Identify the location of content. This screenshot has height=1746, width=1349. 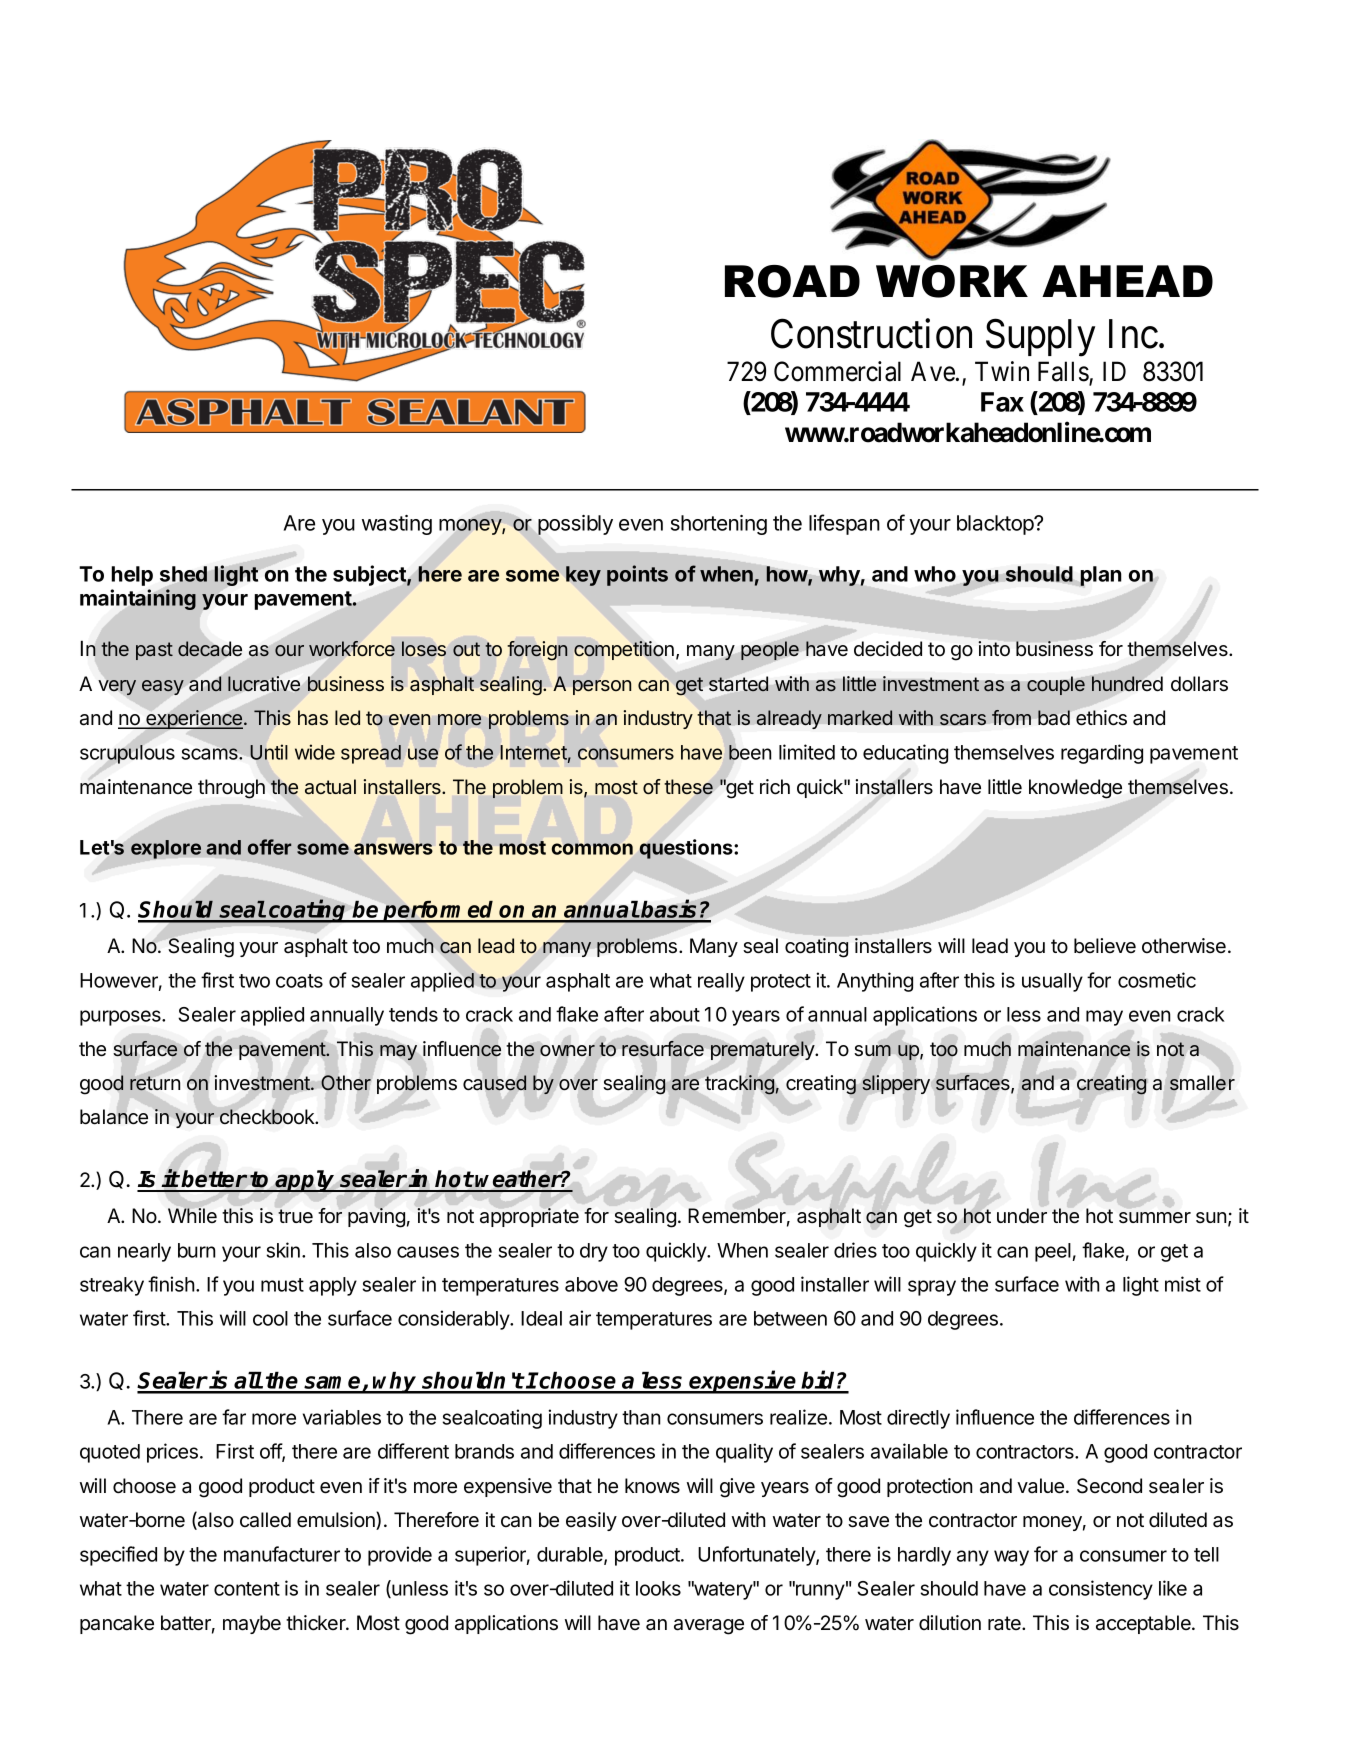
(247, 1589).
